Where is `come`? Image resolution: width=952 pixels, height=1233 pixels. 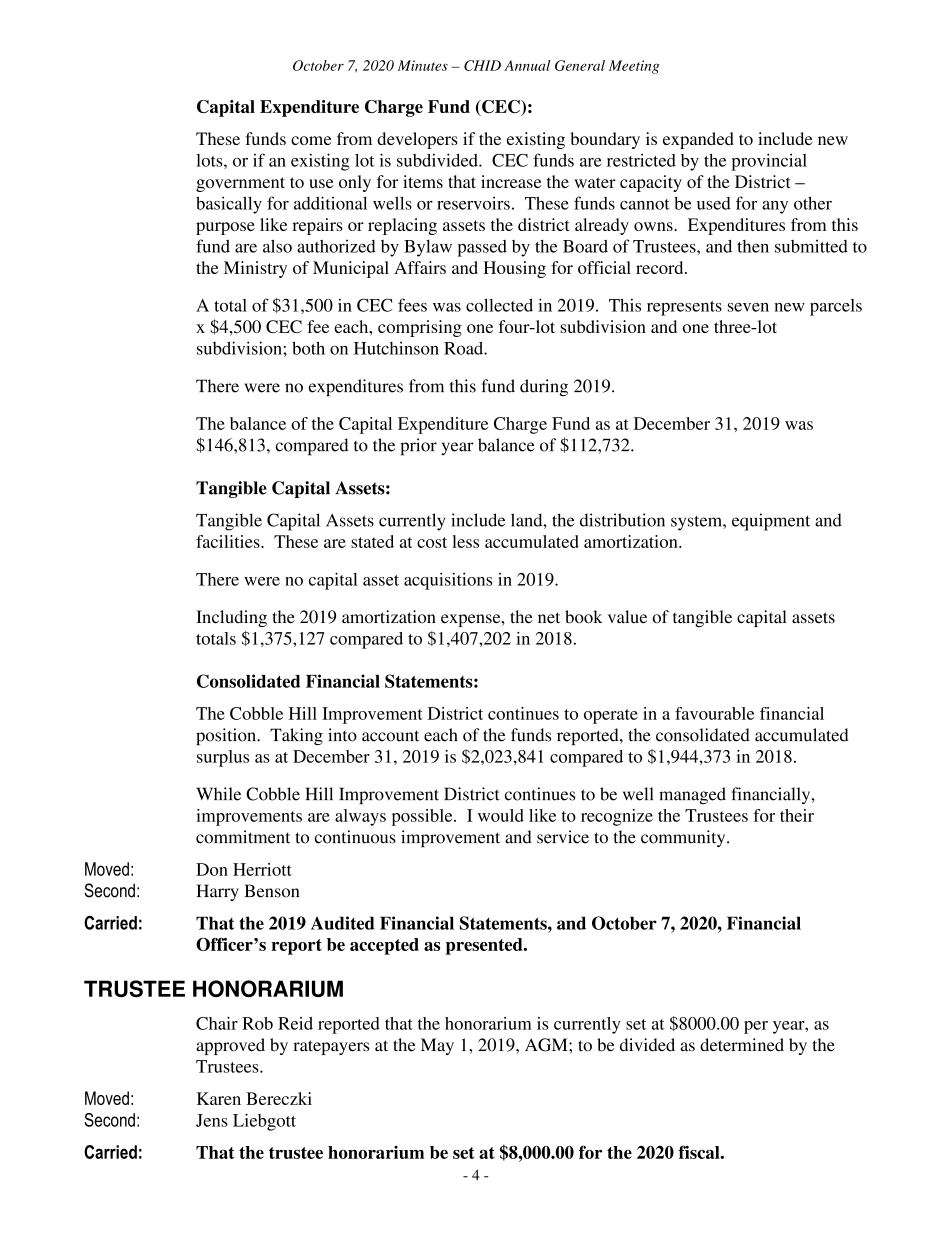
come is located at coordinates (311, 140).
